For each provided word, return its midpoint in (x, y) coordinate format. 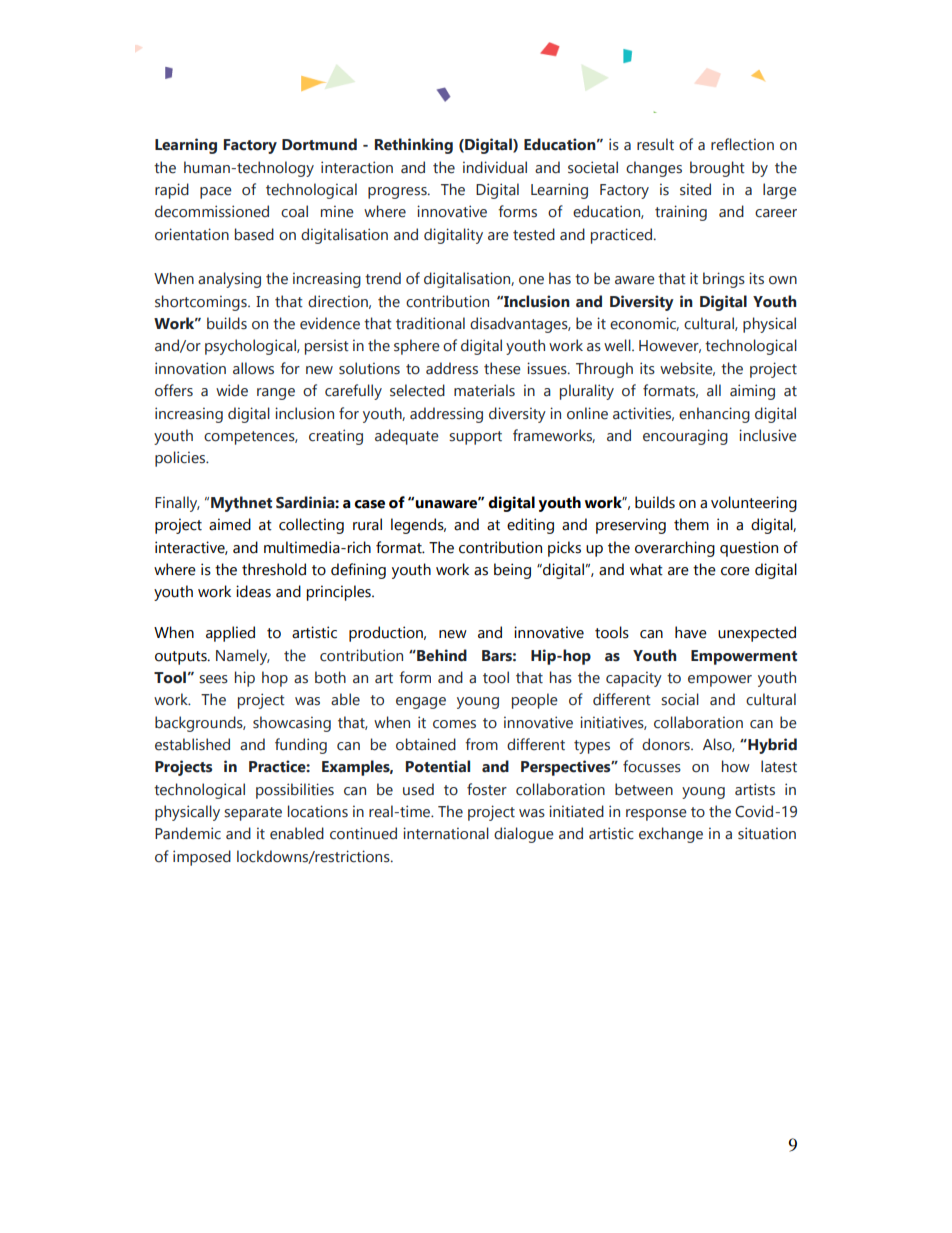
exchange (671, 835)
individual (495, 167)
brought (717, 169)
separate (253, 814)
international (446, 833)
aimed (230, 524)
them (691, 524)
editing (530, 526)
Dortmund (319, 144)
